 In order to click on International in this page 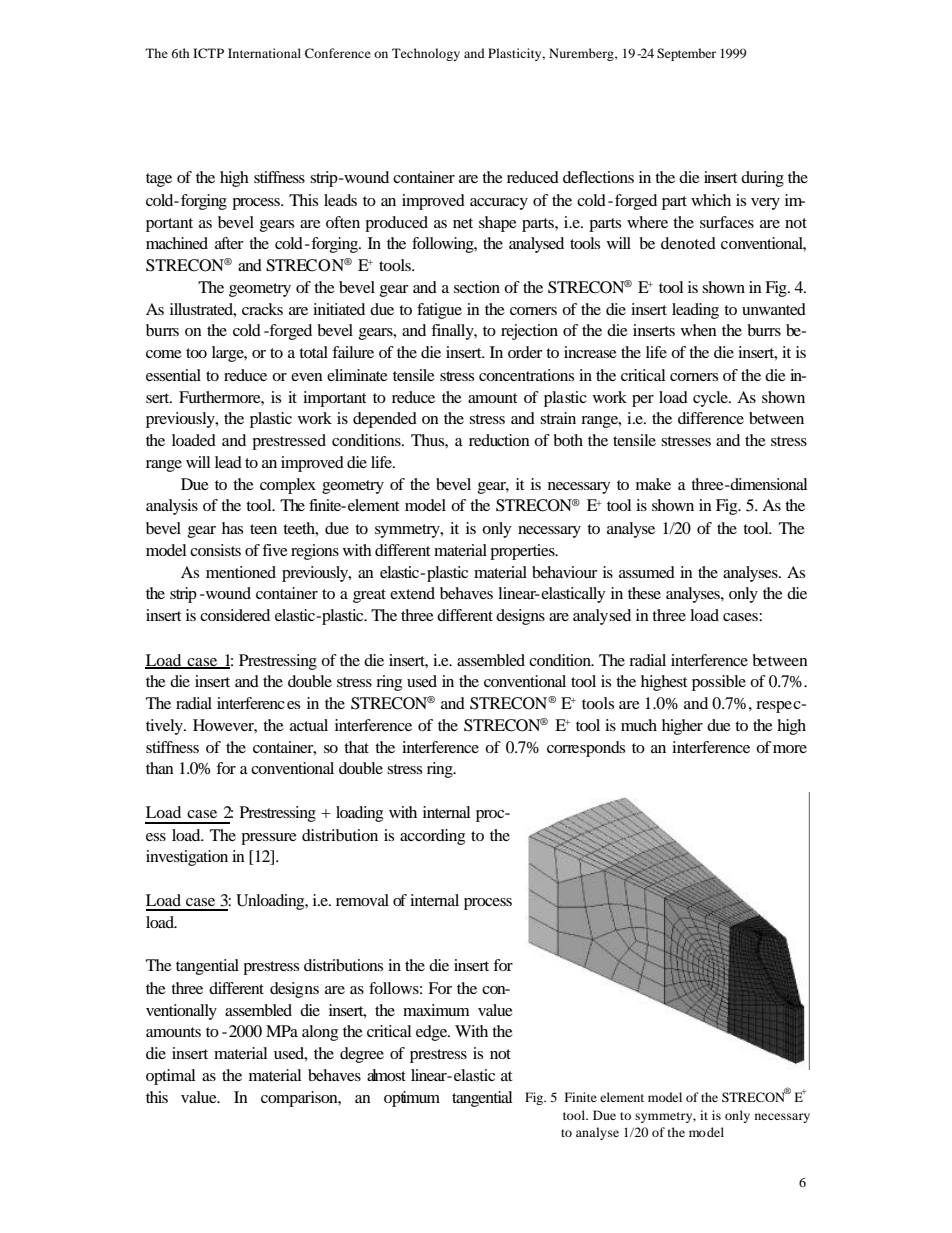, I will do `click(264, 53)`.
